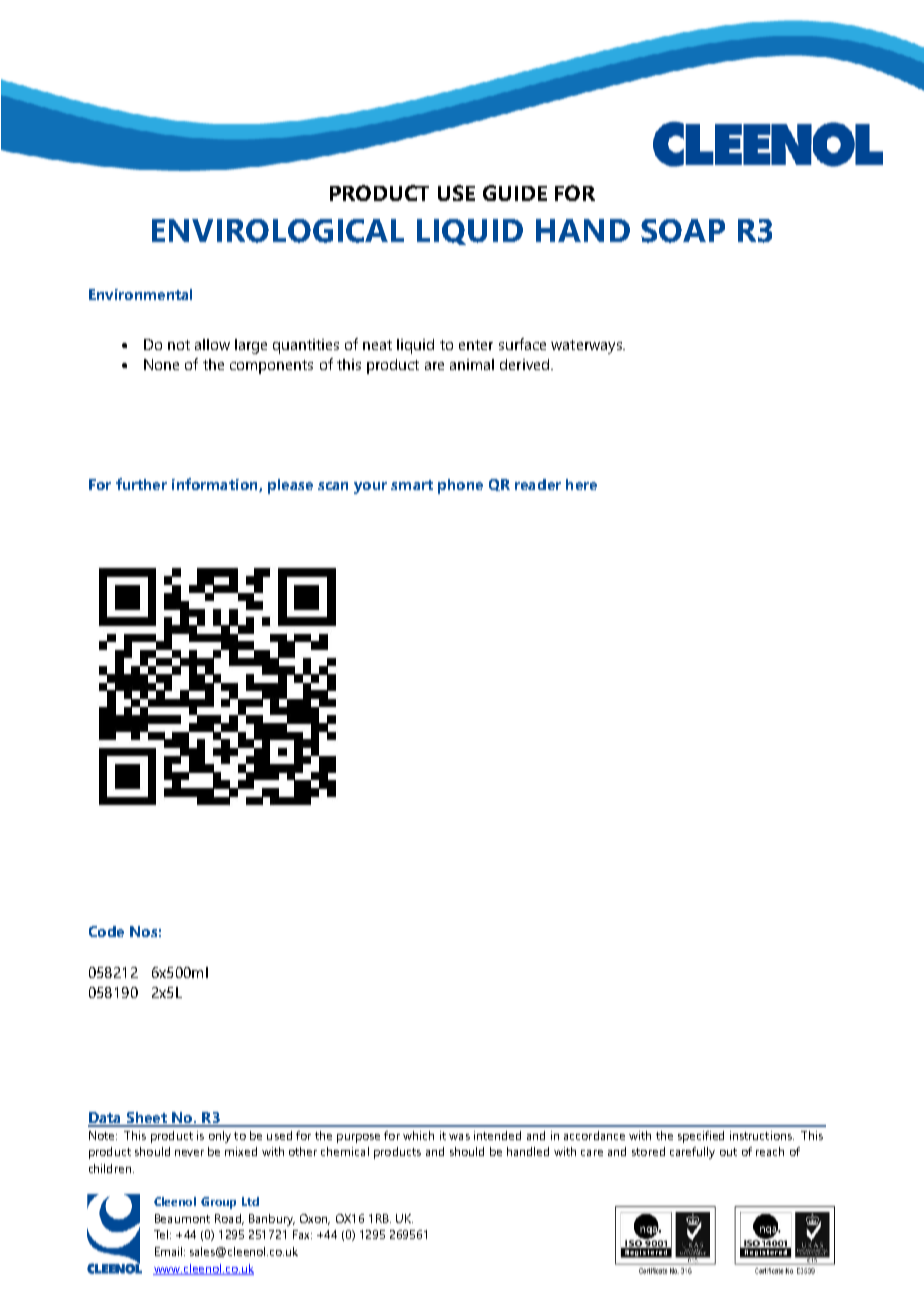 This image has width=924, height=1307. I want to click on Environmental, so click(140, 294).
